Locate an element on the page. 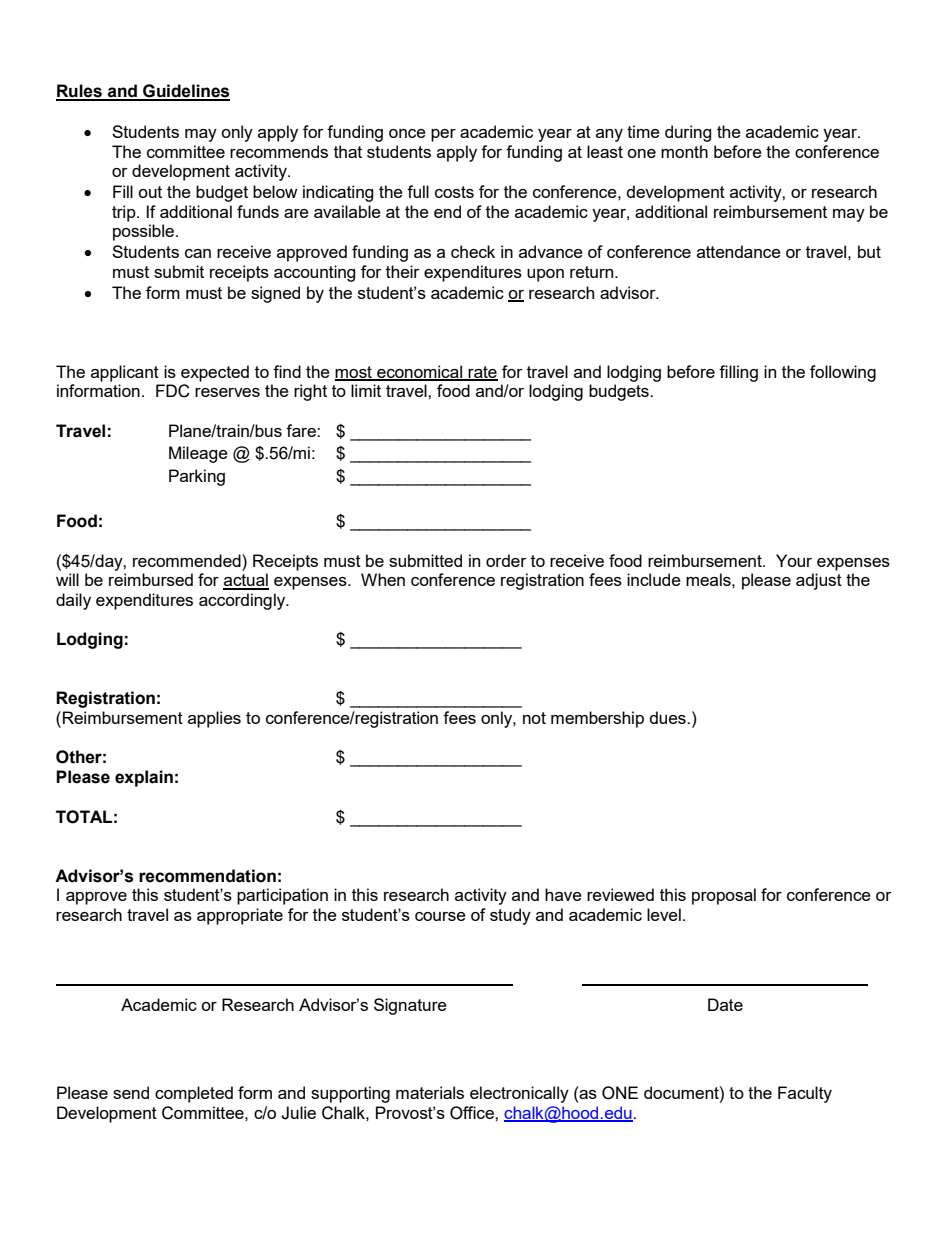 The image size is (952, 1233). order is located at coordinates (506, 560).
